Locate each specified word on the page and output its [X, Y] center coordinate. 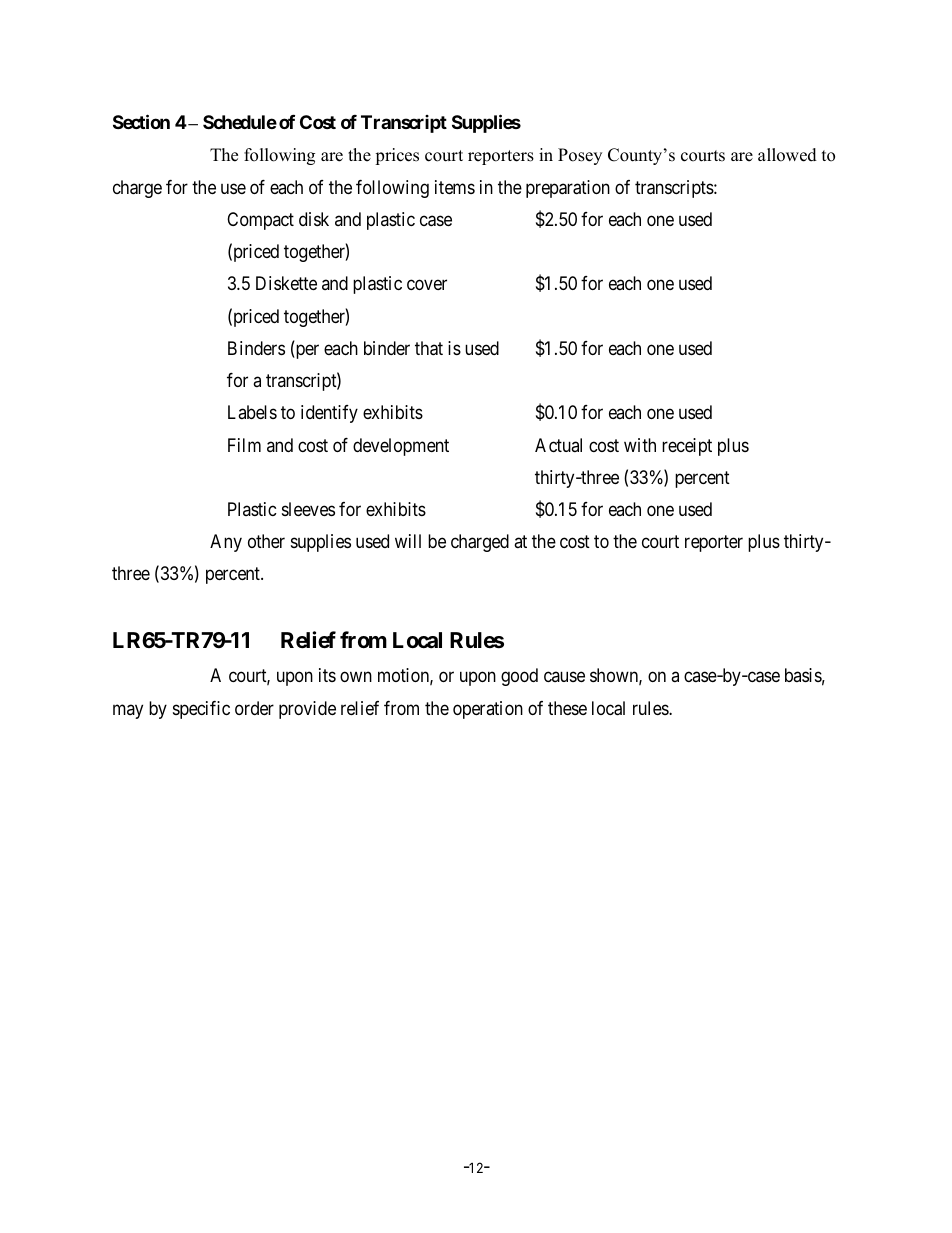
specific [201, 710]
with [640, 445]
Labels [252, 412]
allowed [787, 155]
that [429, 348]
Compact [260, 221]
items [455, 187]
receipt [687, 447]
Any [226, 543]
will [408, 541]
